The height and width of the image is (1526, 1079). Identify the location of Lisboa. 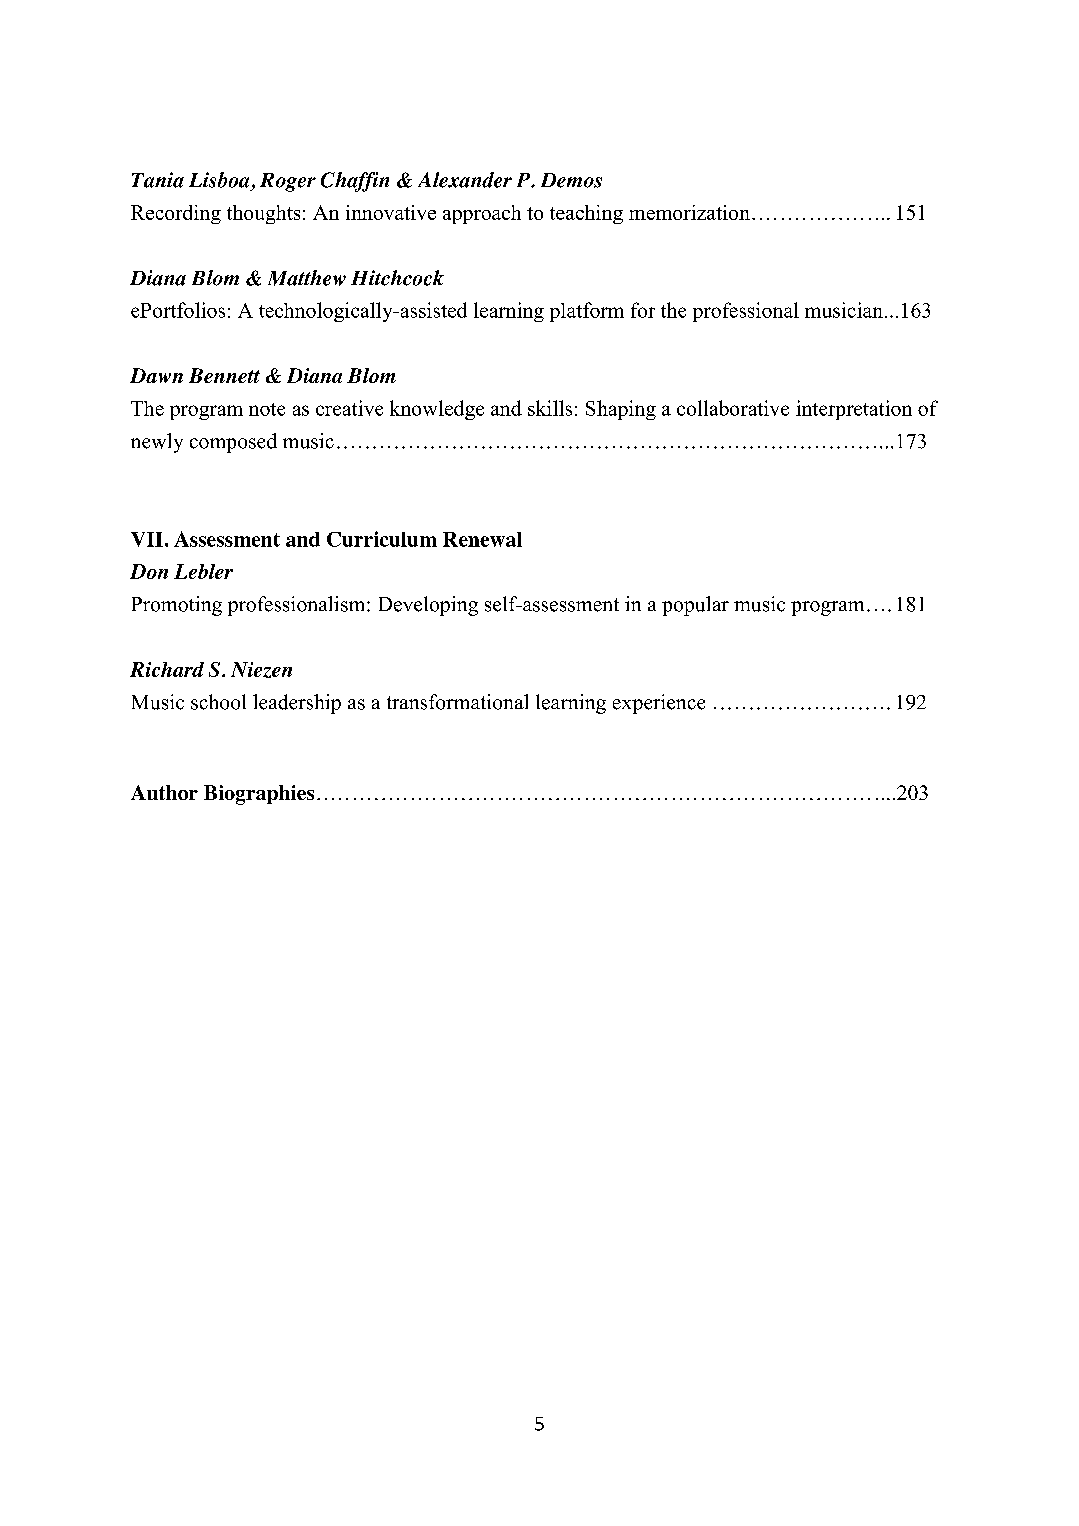
(219, 180).
